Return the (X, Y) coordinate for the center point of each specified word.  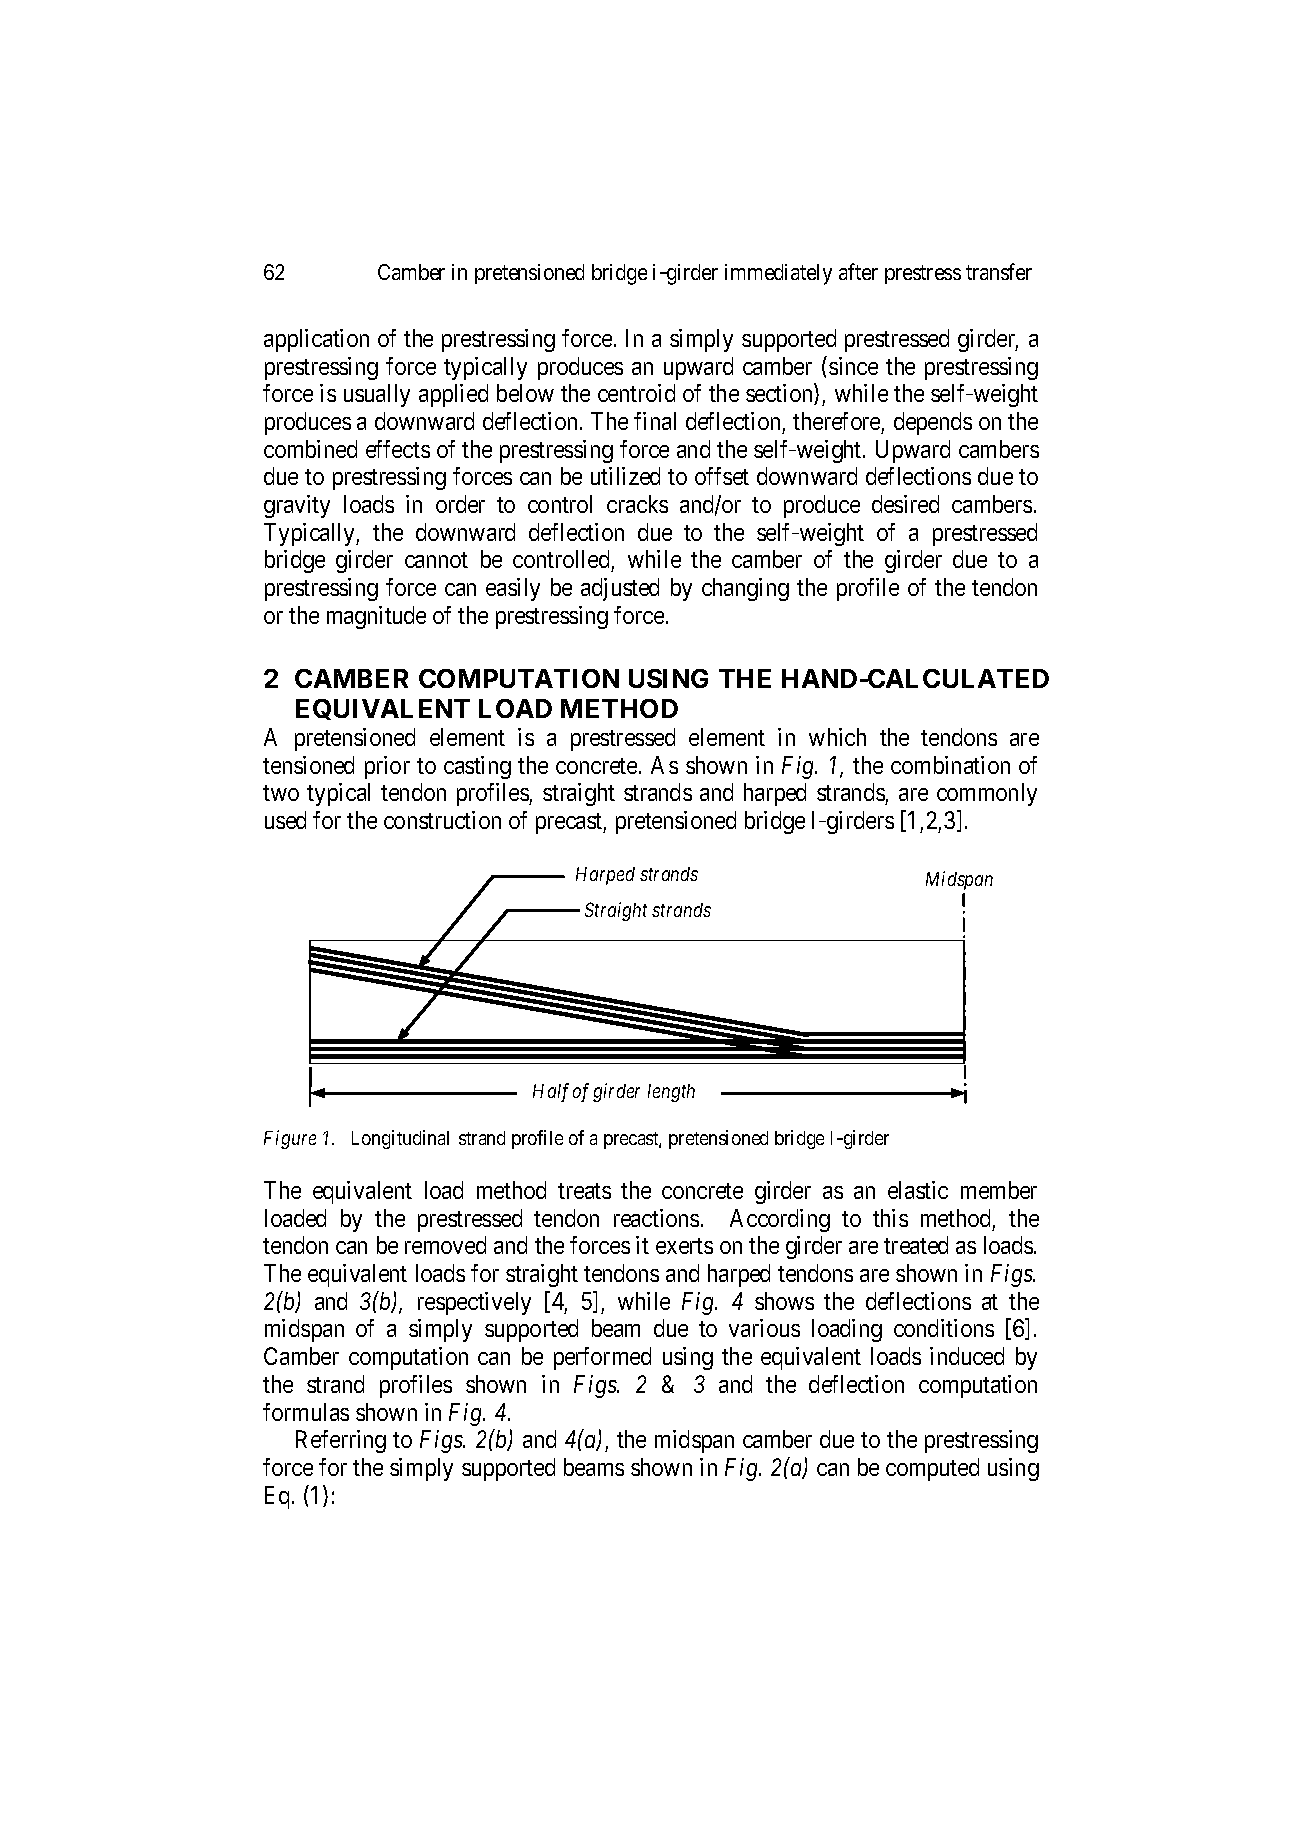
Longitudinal (400, 1139)
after (858, 271)
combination (950, 765)
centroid (636, 393)
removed (445, 1245)
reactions (656, 1218)
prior (387, 767)
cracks (637, 504)
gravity (297, 506)
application (316, 340)
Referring (341, 1441)
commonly (987, 794)
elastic (918, 1190)
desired (905, 504)
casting (477, 767)
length (671, 1093)
